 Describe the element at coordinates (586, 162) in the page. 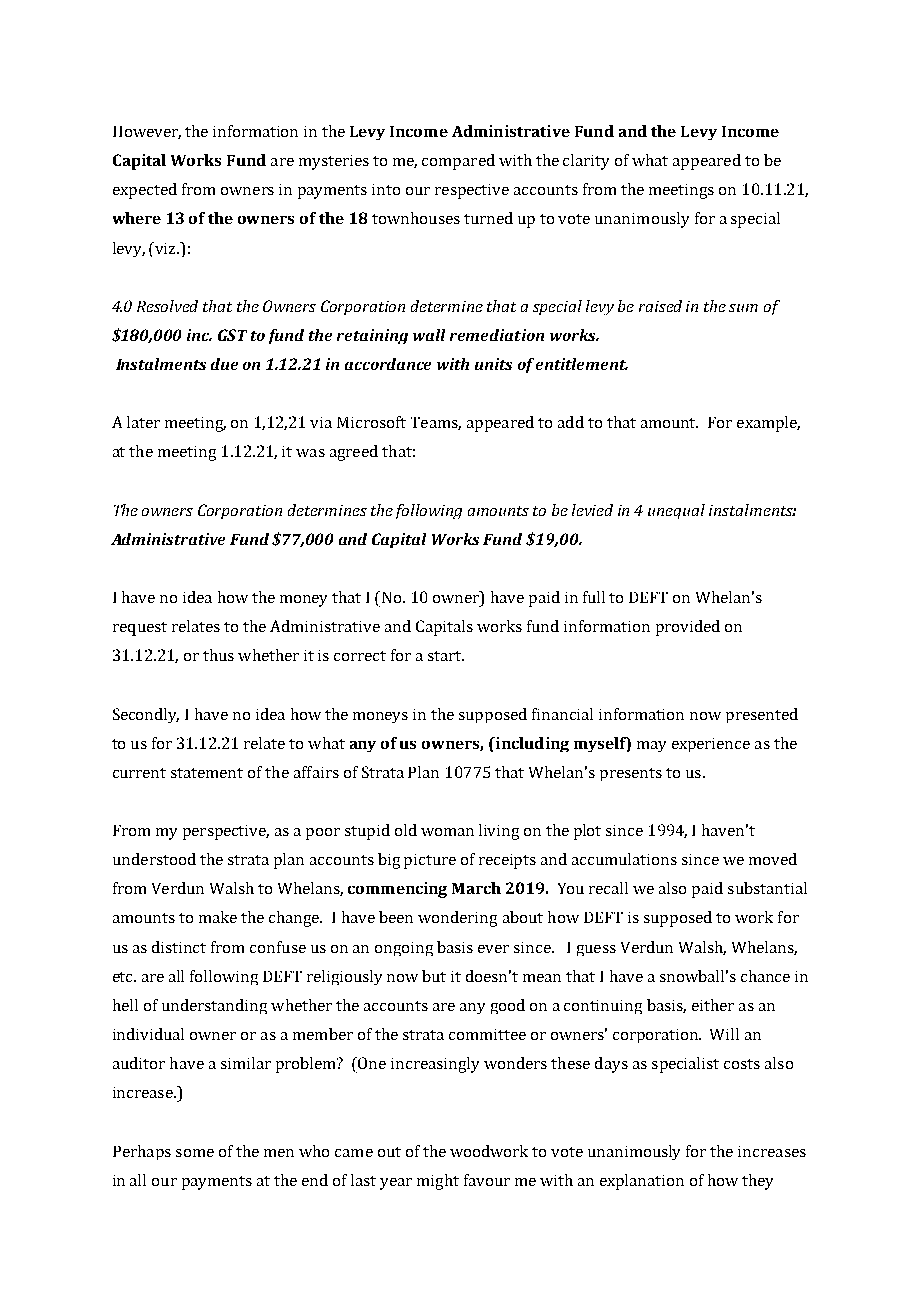

I see `clarity` at that location.
